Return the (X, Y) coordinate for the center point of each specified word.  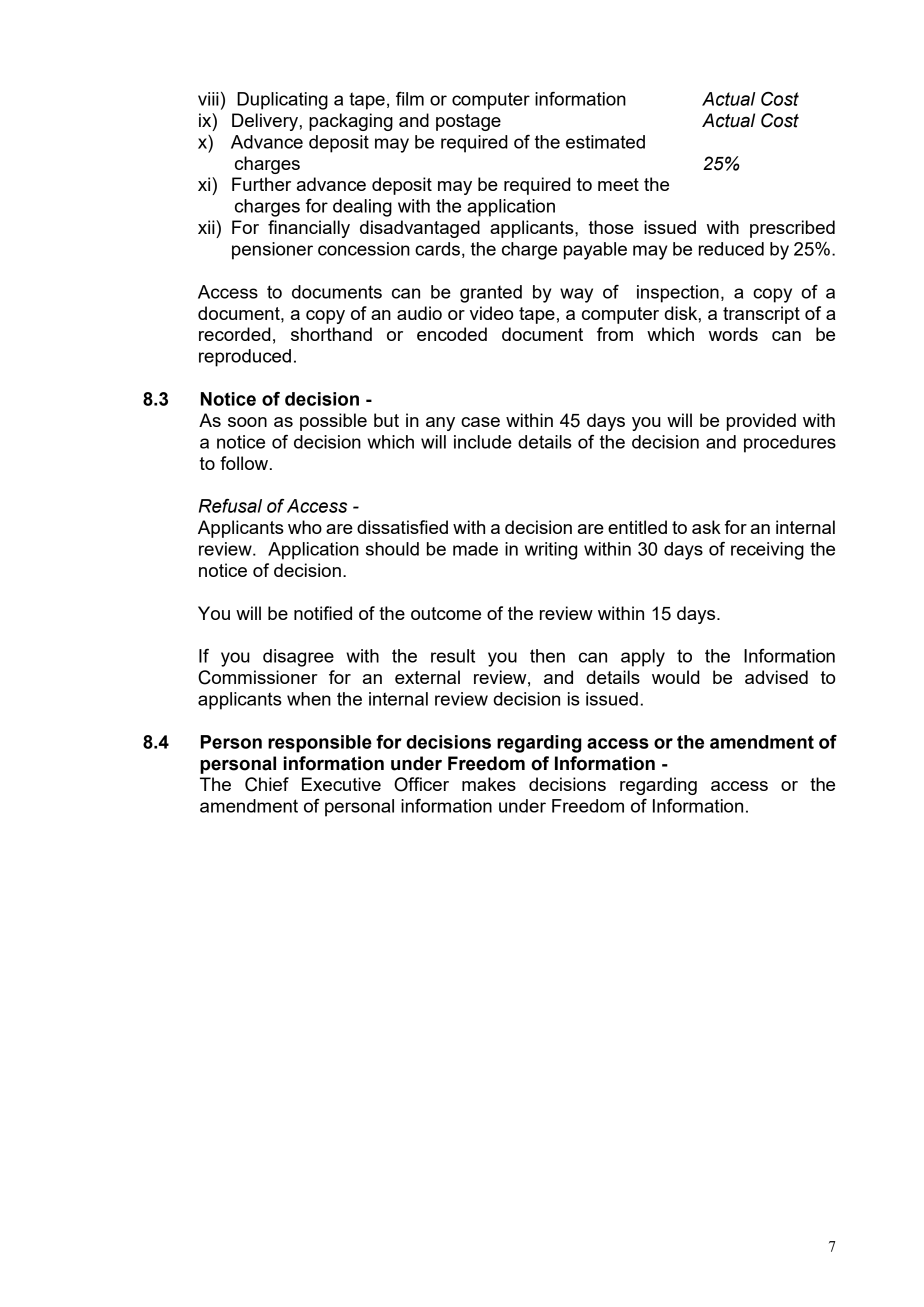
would (676, 677)
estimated (605, 142)
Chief (267, 784)
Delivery (266, 122)
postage (468, 122)
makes (489, 784)
